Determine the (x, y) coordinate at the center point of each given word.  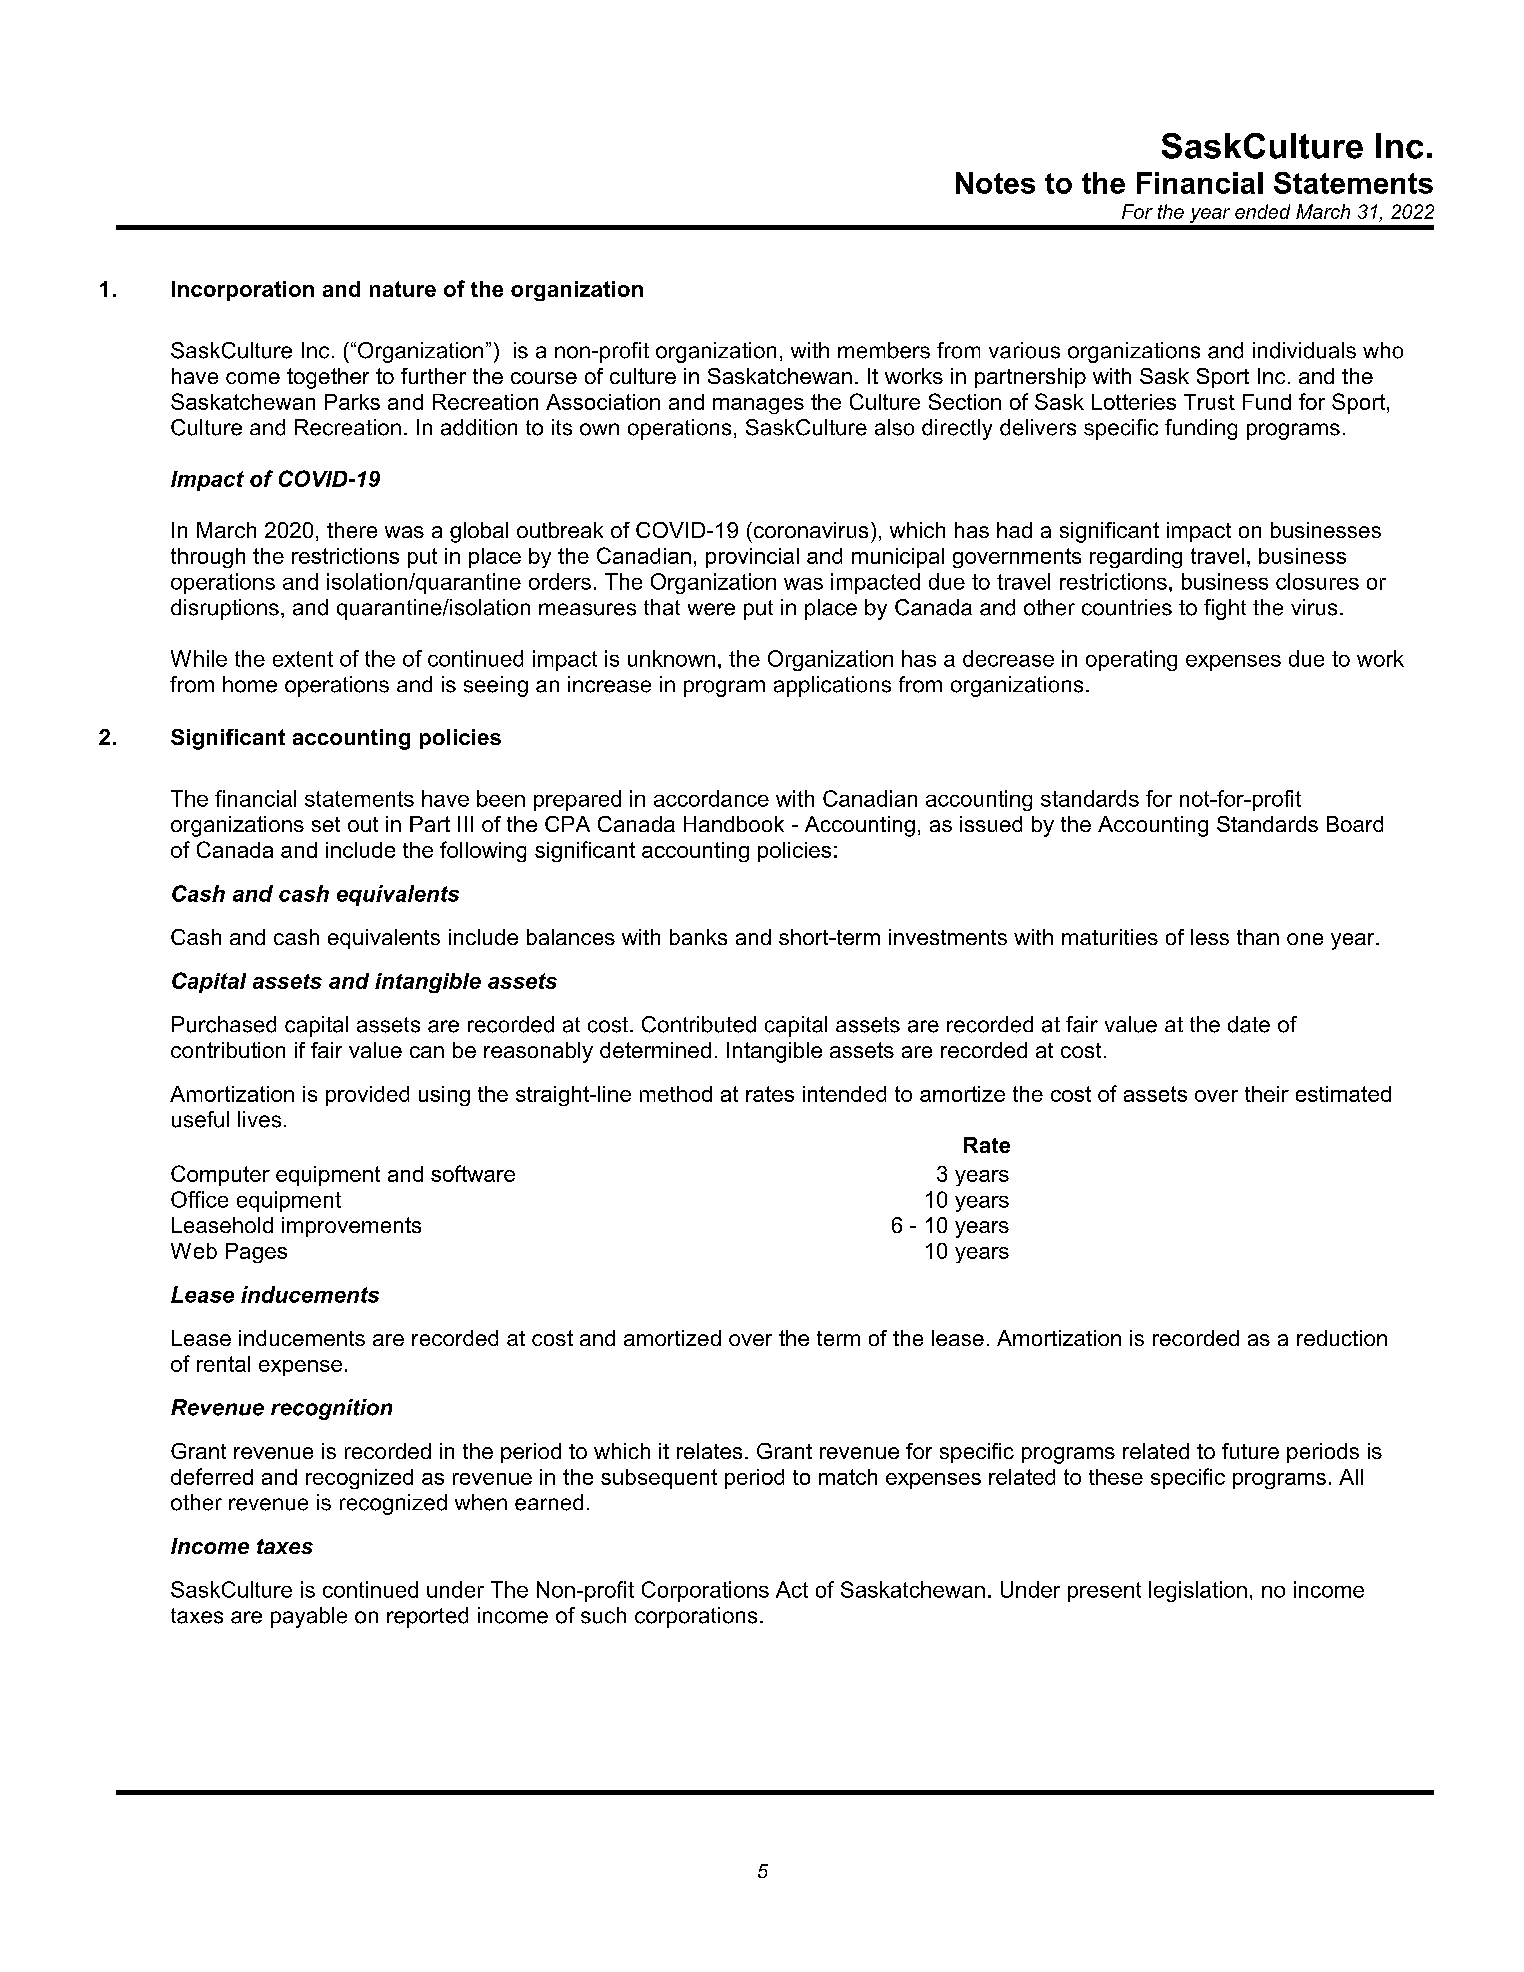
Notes (995, 183)
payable (309, 1617)
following (483, 851)
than (1258, 937)
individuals (1304, 350)
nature (403, 289)
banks (698, 937)
